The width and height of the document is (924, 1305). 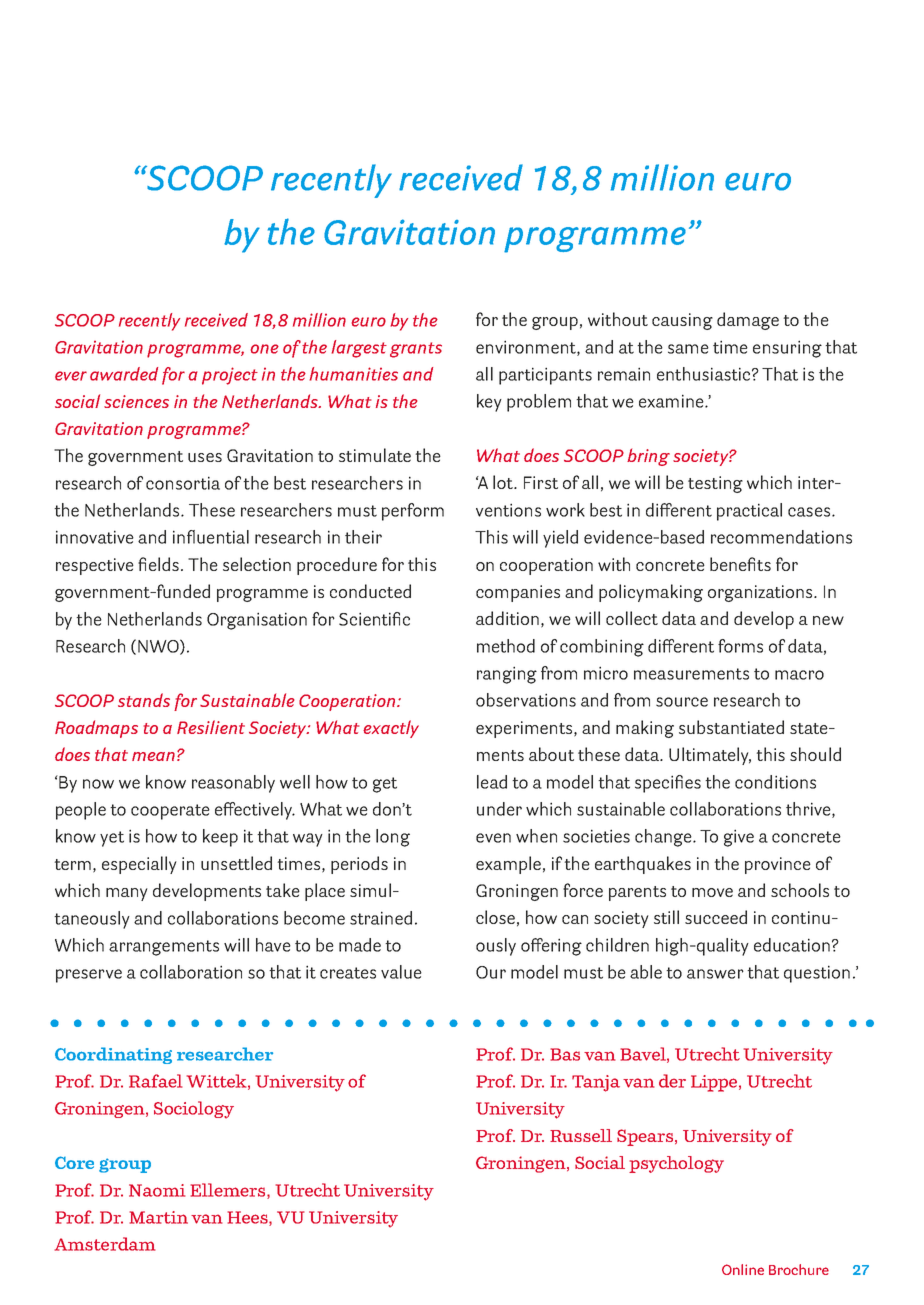 I want to click on Martin, so click(x=159, y=1217).
